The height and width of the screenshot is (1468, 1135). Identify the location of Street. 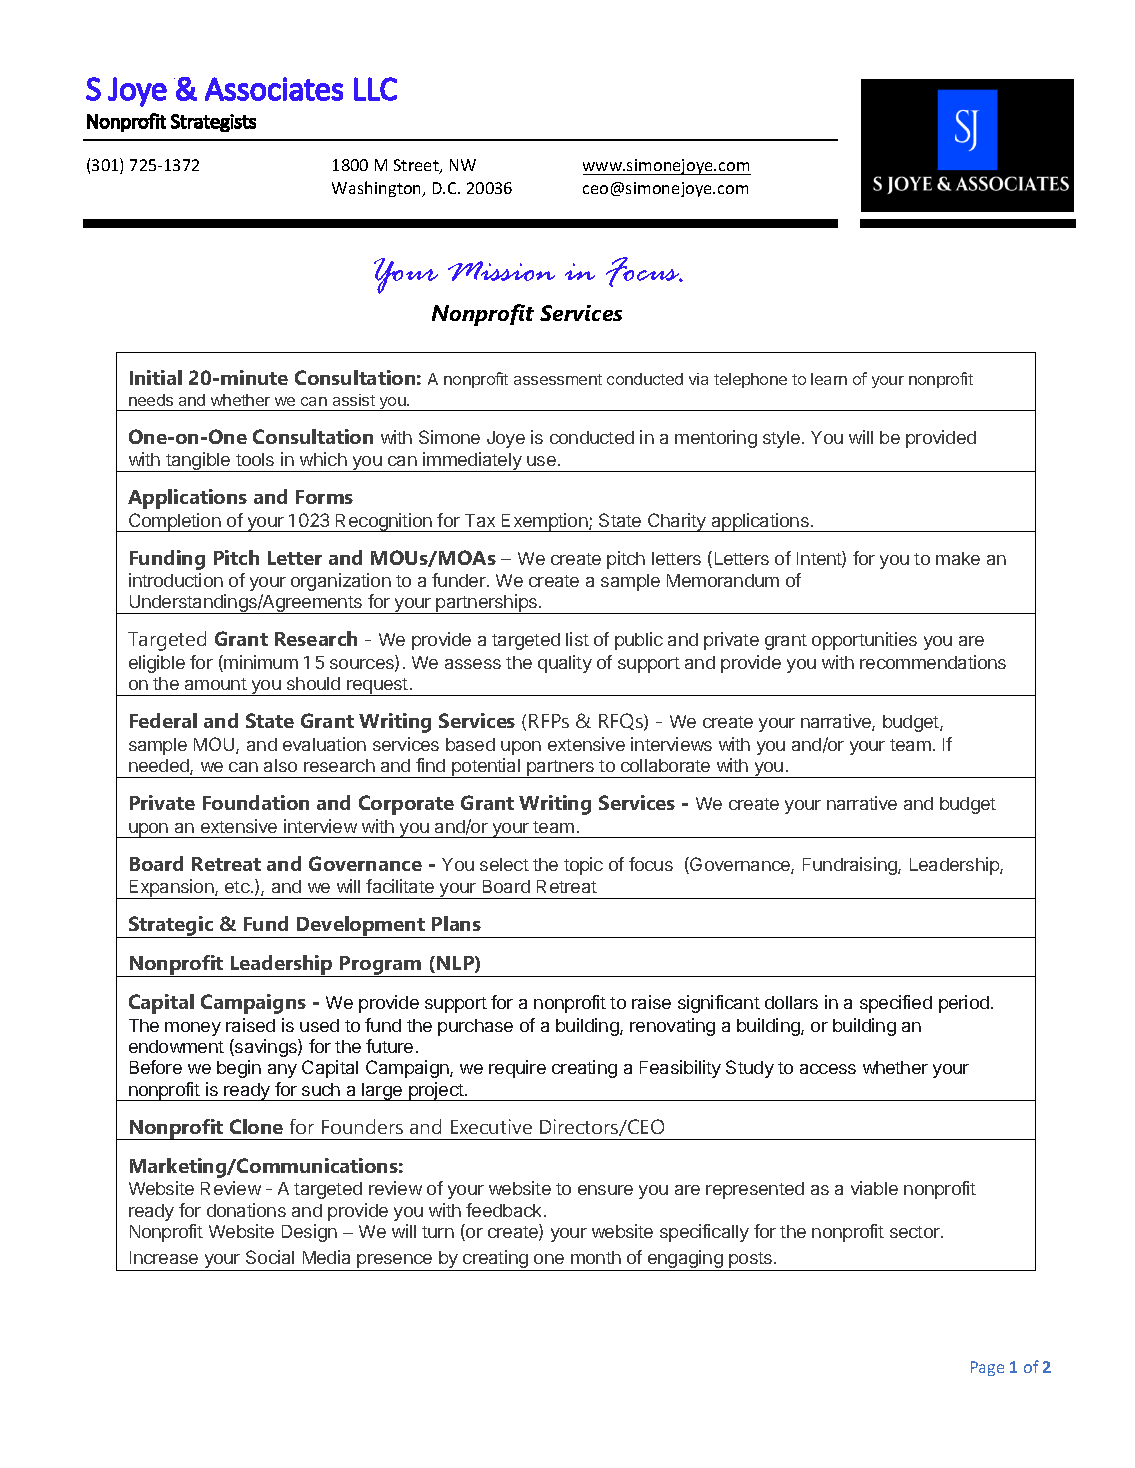
(417, 166).
